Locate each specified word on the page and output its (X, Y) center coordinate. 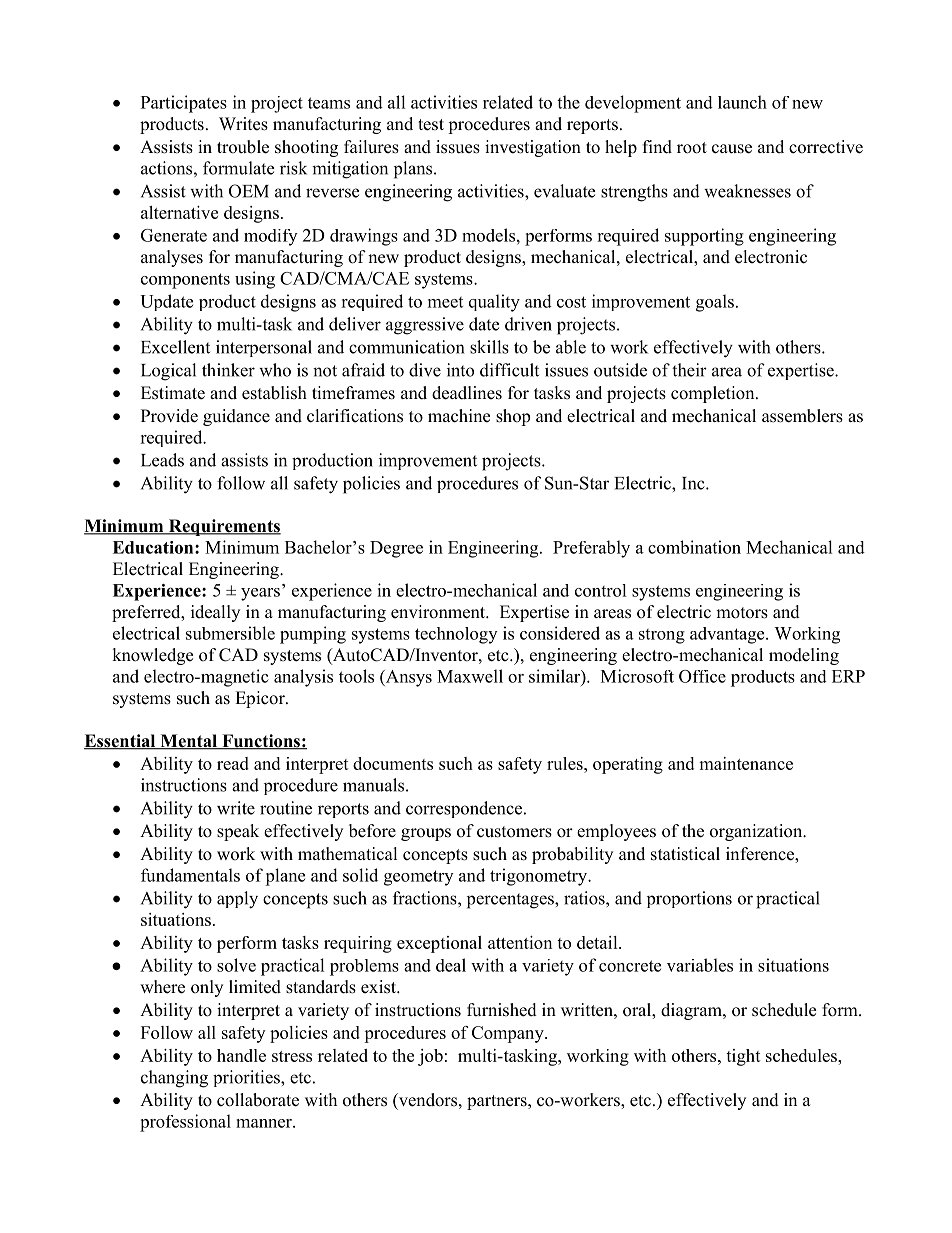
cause (732, 149)
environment (439, 612)
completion (714, 394)
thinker (228, 370)
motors (742, 613)
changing (174, 1079)
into (460, 370)
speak (238, 832)
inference (761, 855)
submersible (230, 633)
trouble (243, 147)
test (431, 125)
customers (514, 832)
